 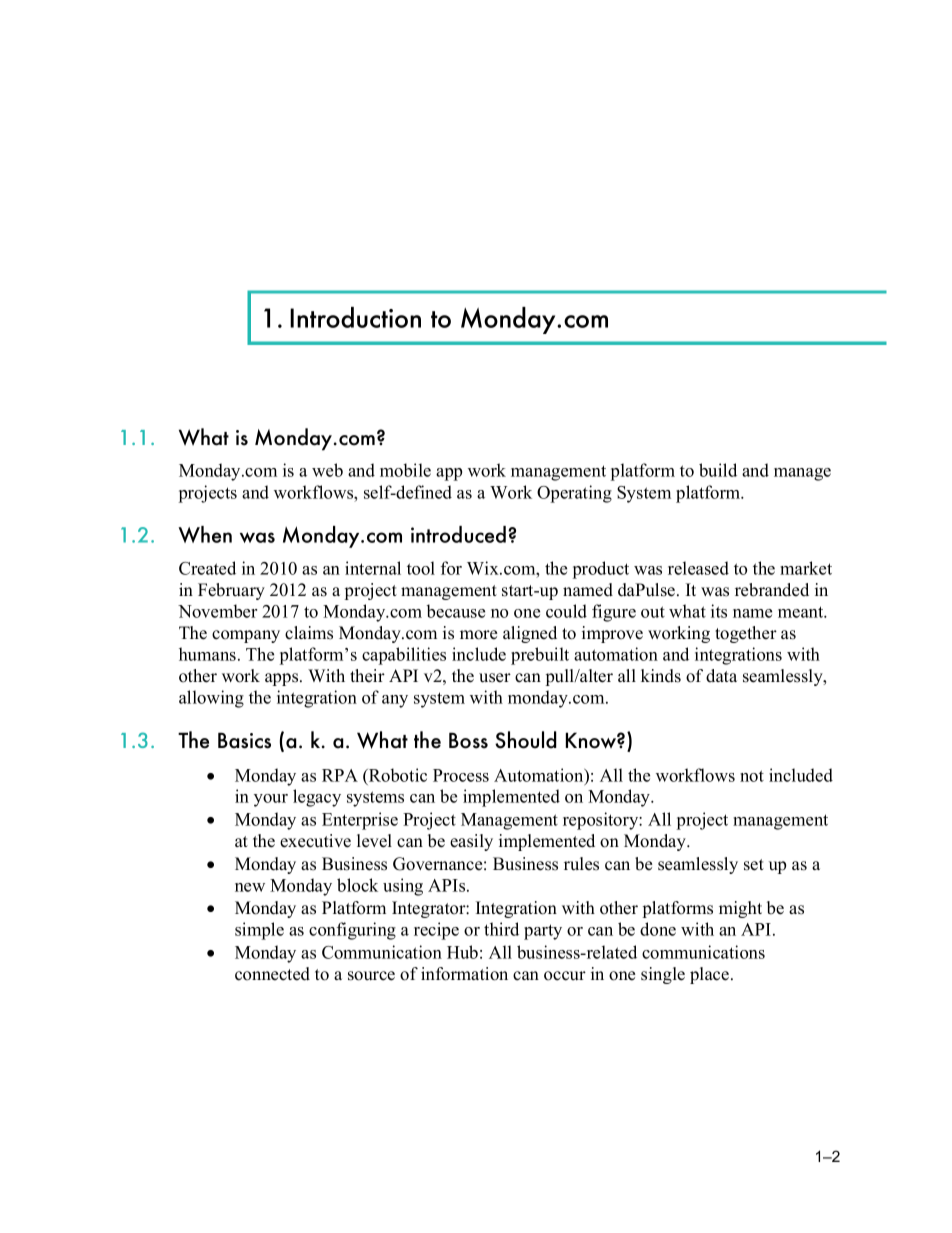 What do you see at coordinates (718, 470) in the screenshot?
I see `build` at bounding box center [718, 470].
